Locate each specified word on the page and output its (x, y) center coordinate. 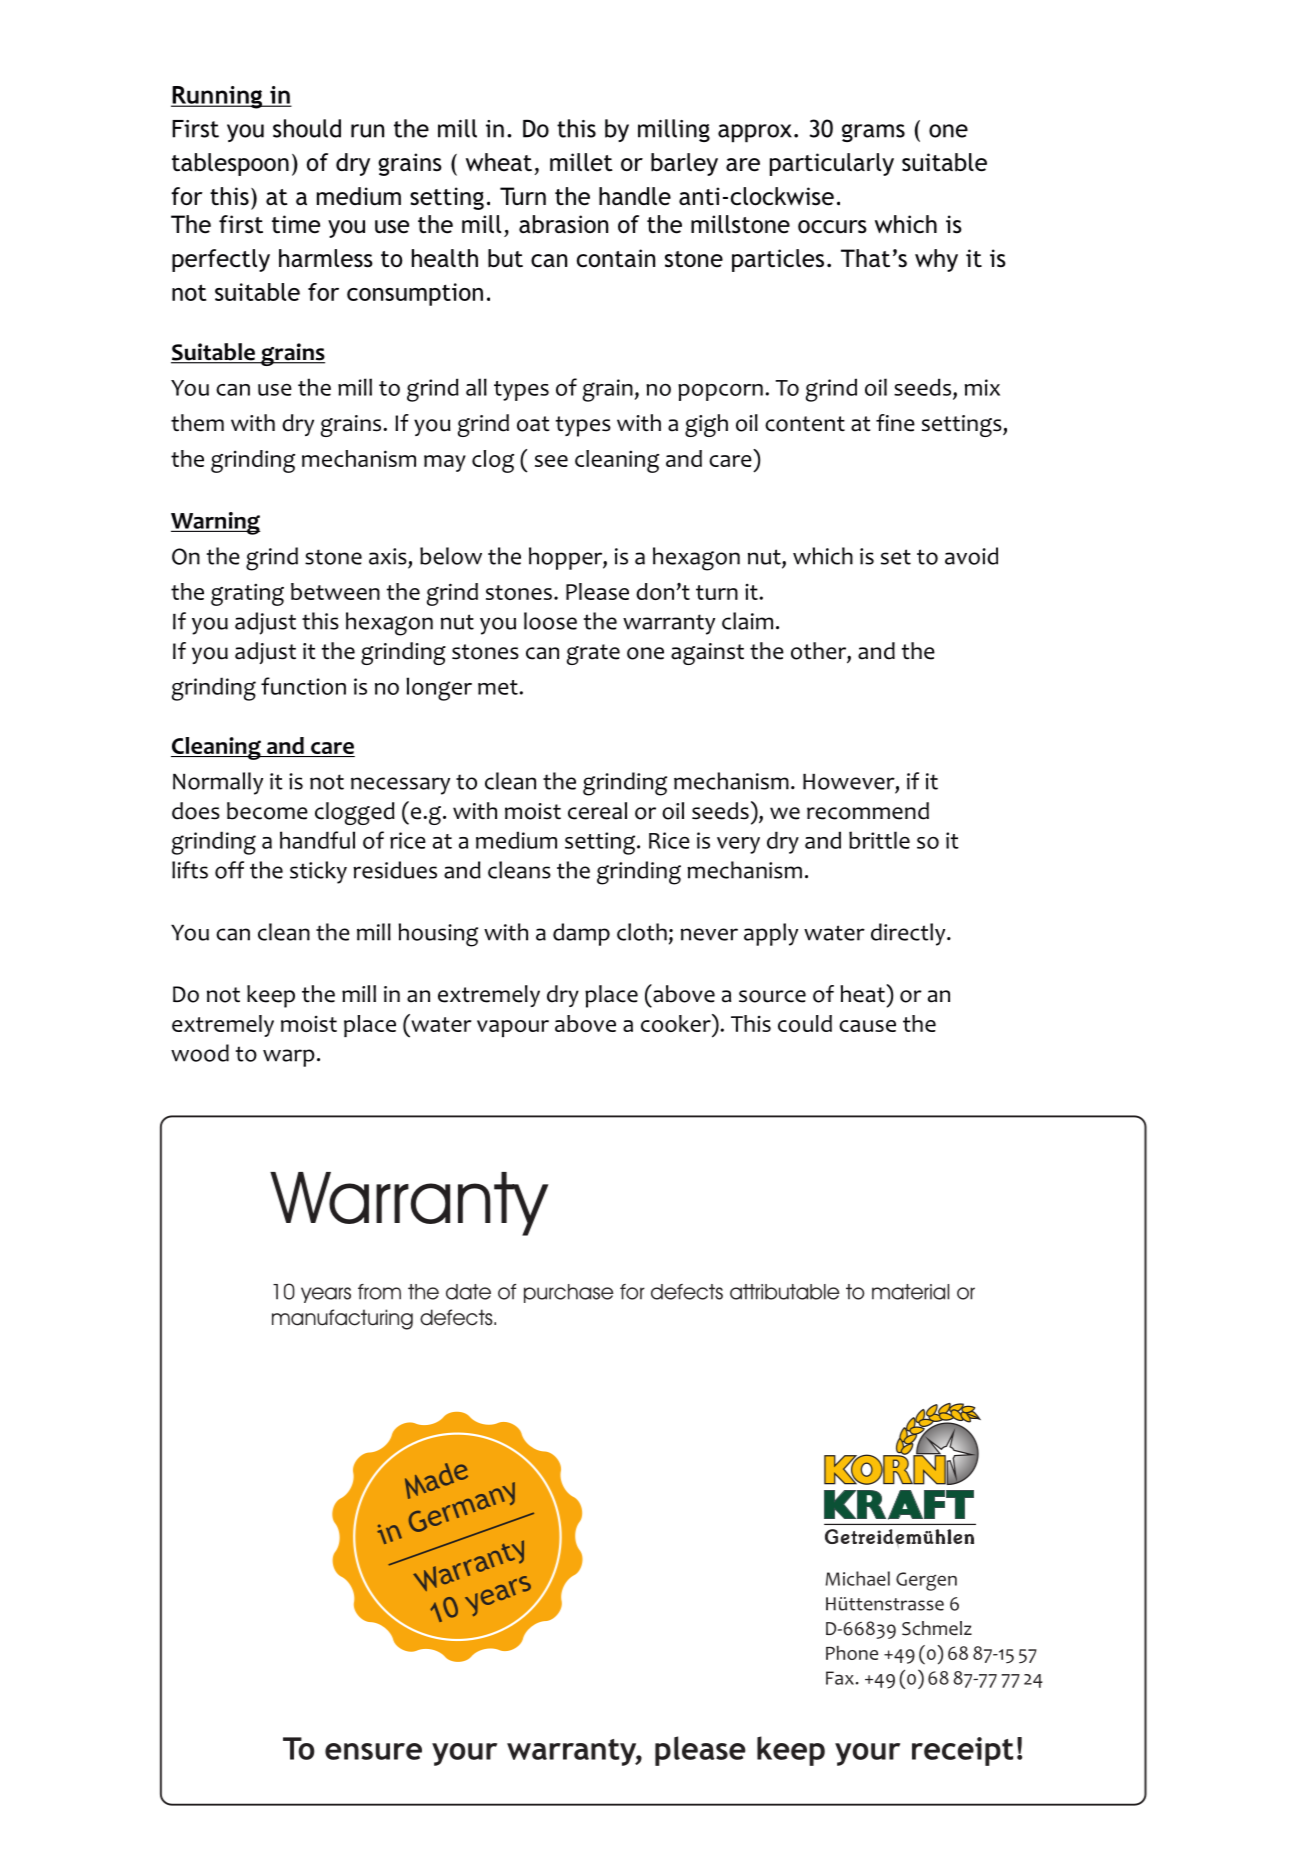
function (303, 686)
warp (289, 1058)
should (307, 128)
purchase (569, 1293)
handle (635, 196)
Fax (840, 1678)
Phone (852, 1653)
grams (873, 133)
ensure (373, 1751)
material (910, 1292)
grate (593, 654)
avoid (971, 556)
